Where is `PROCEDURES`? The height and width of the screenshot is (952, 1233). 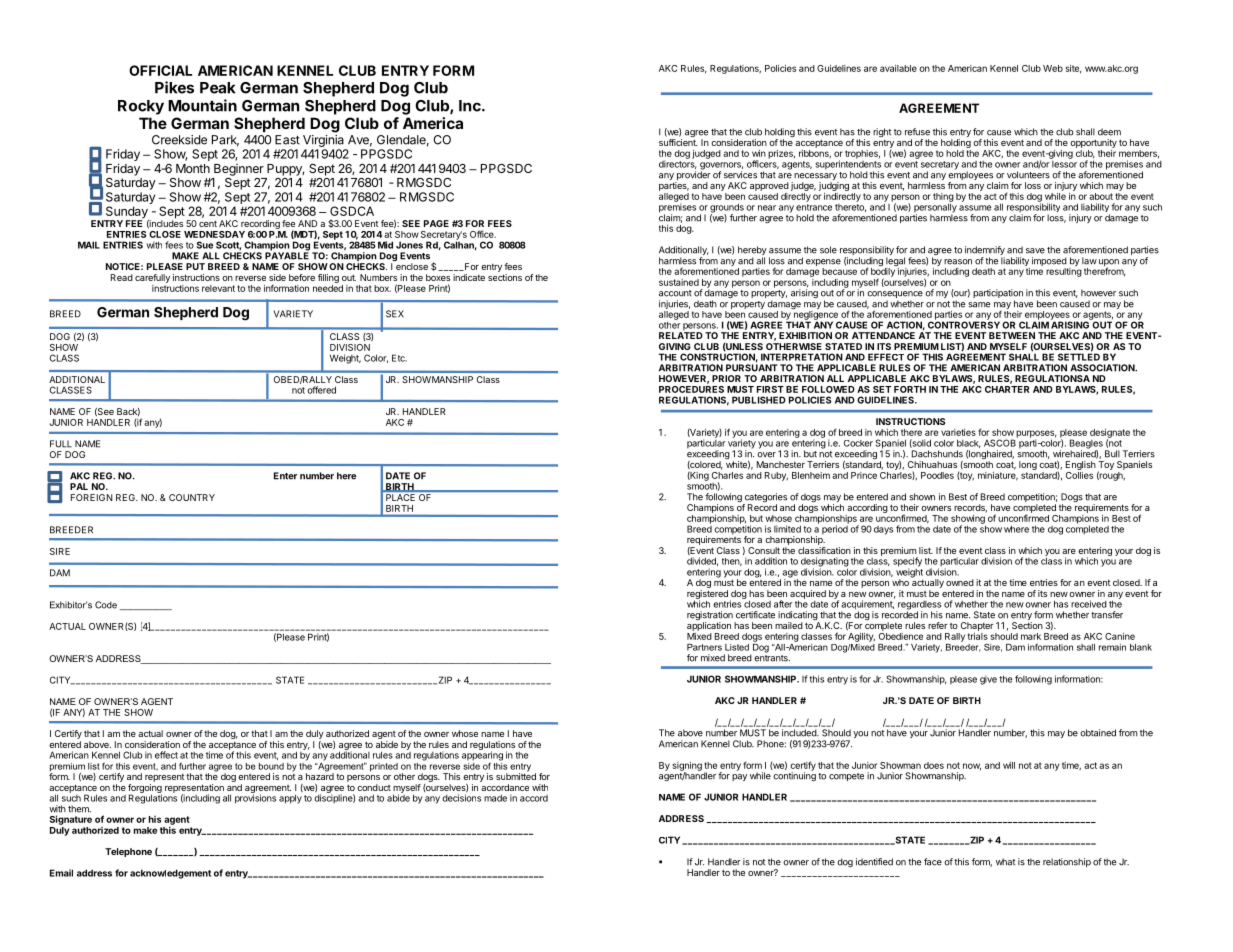
PROCEDURES is located at coordinates (691, 388).
